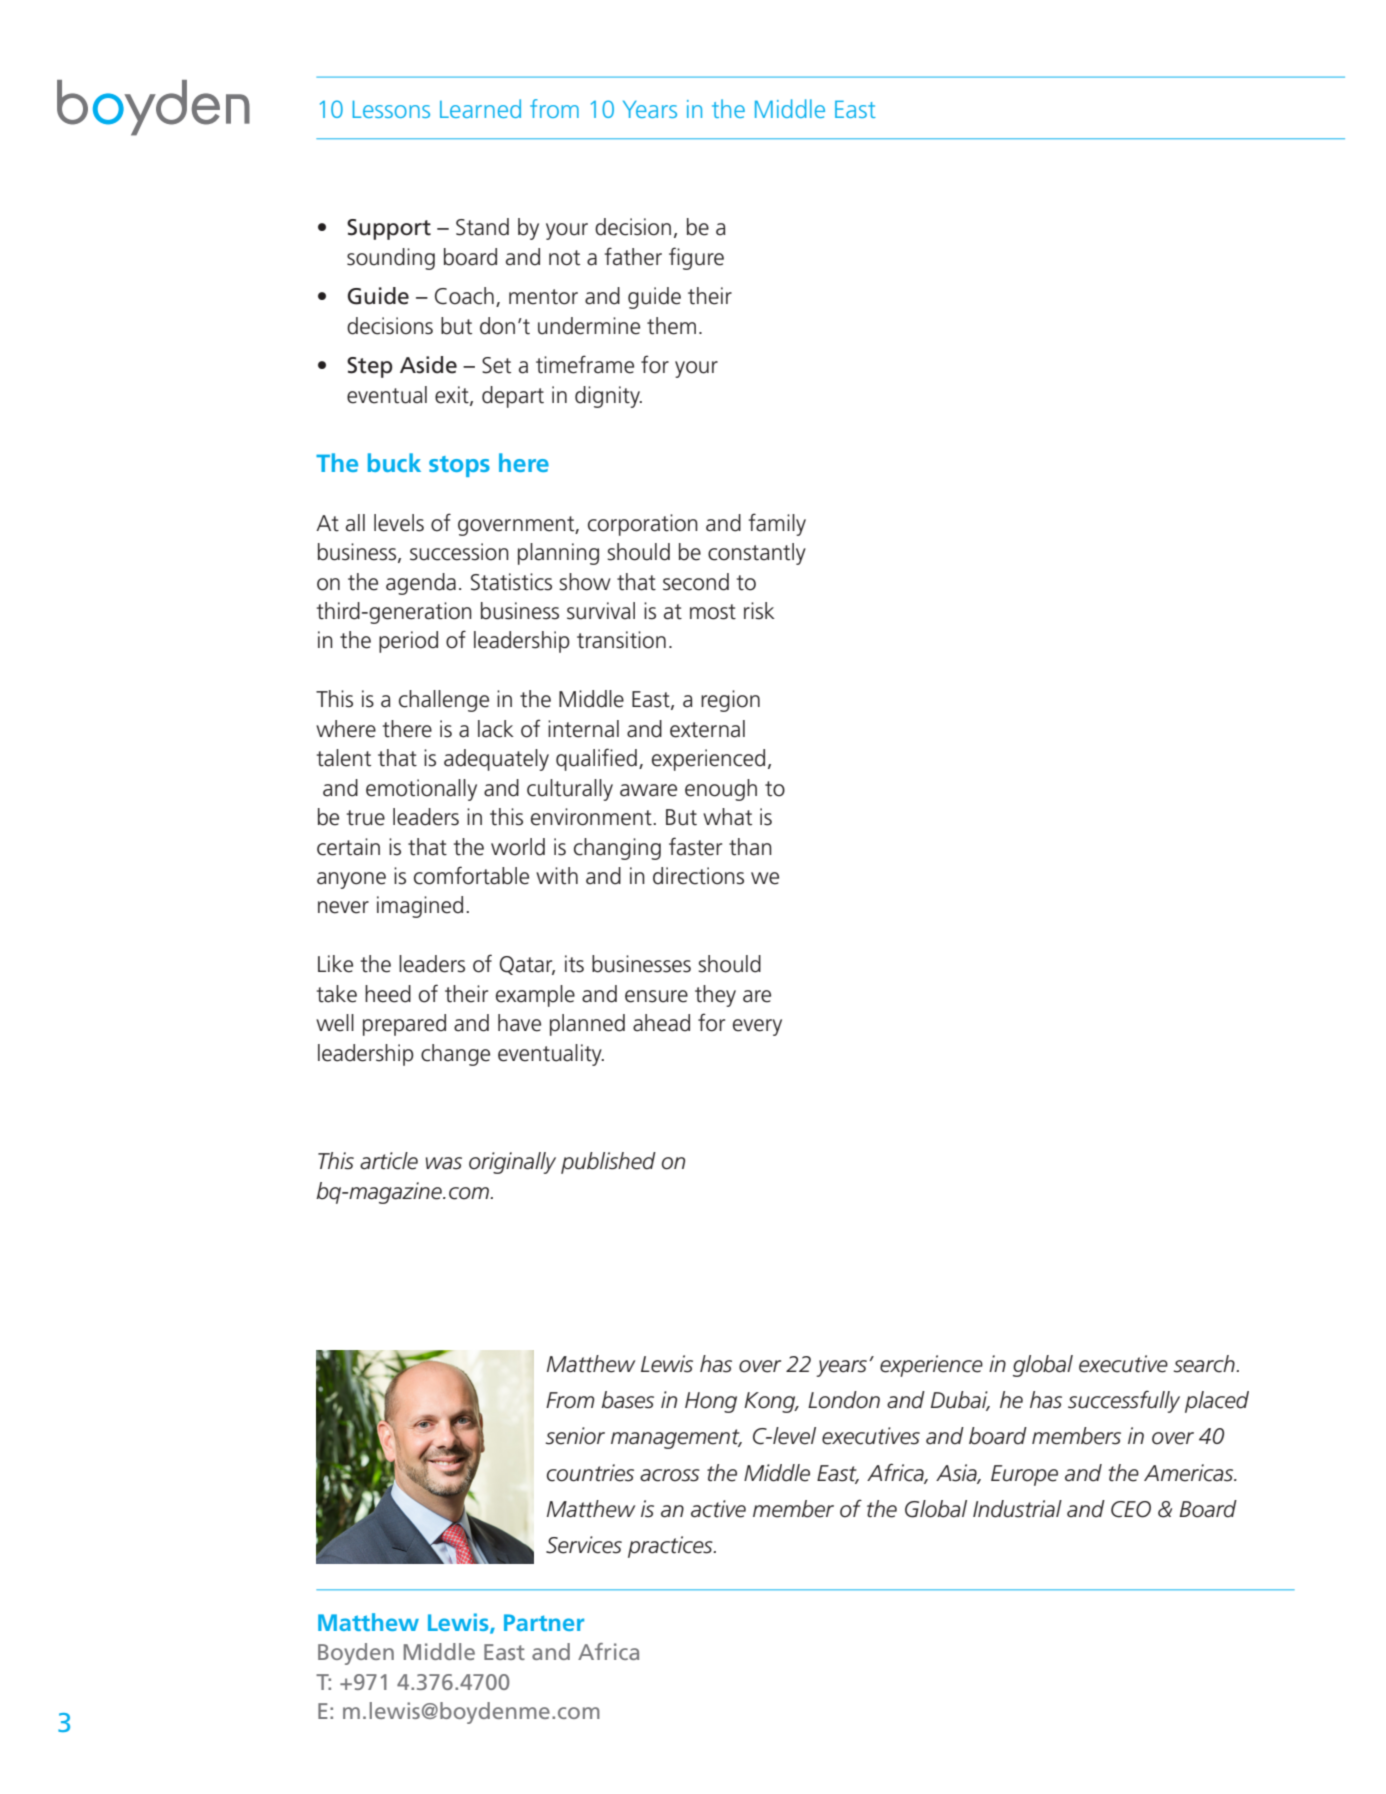 The height and width of the screenshot is (1794, 1386). I want to click on active, so click(718, 1509).
